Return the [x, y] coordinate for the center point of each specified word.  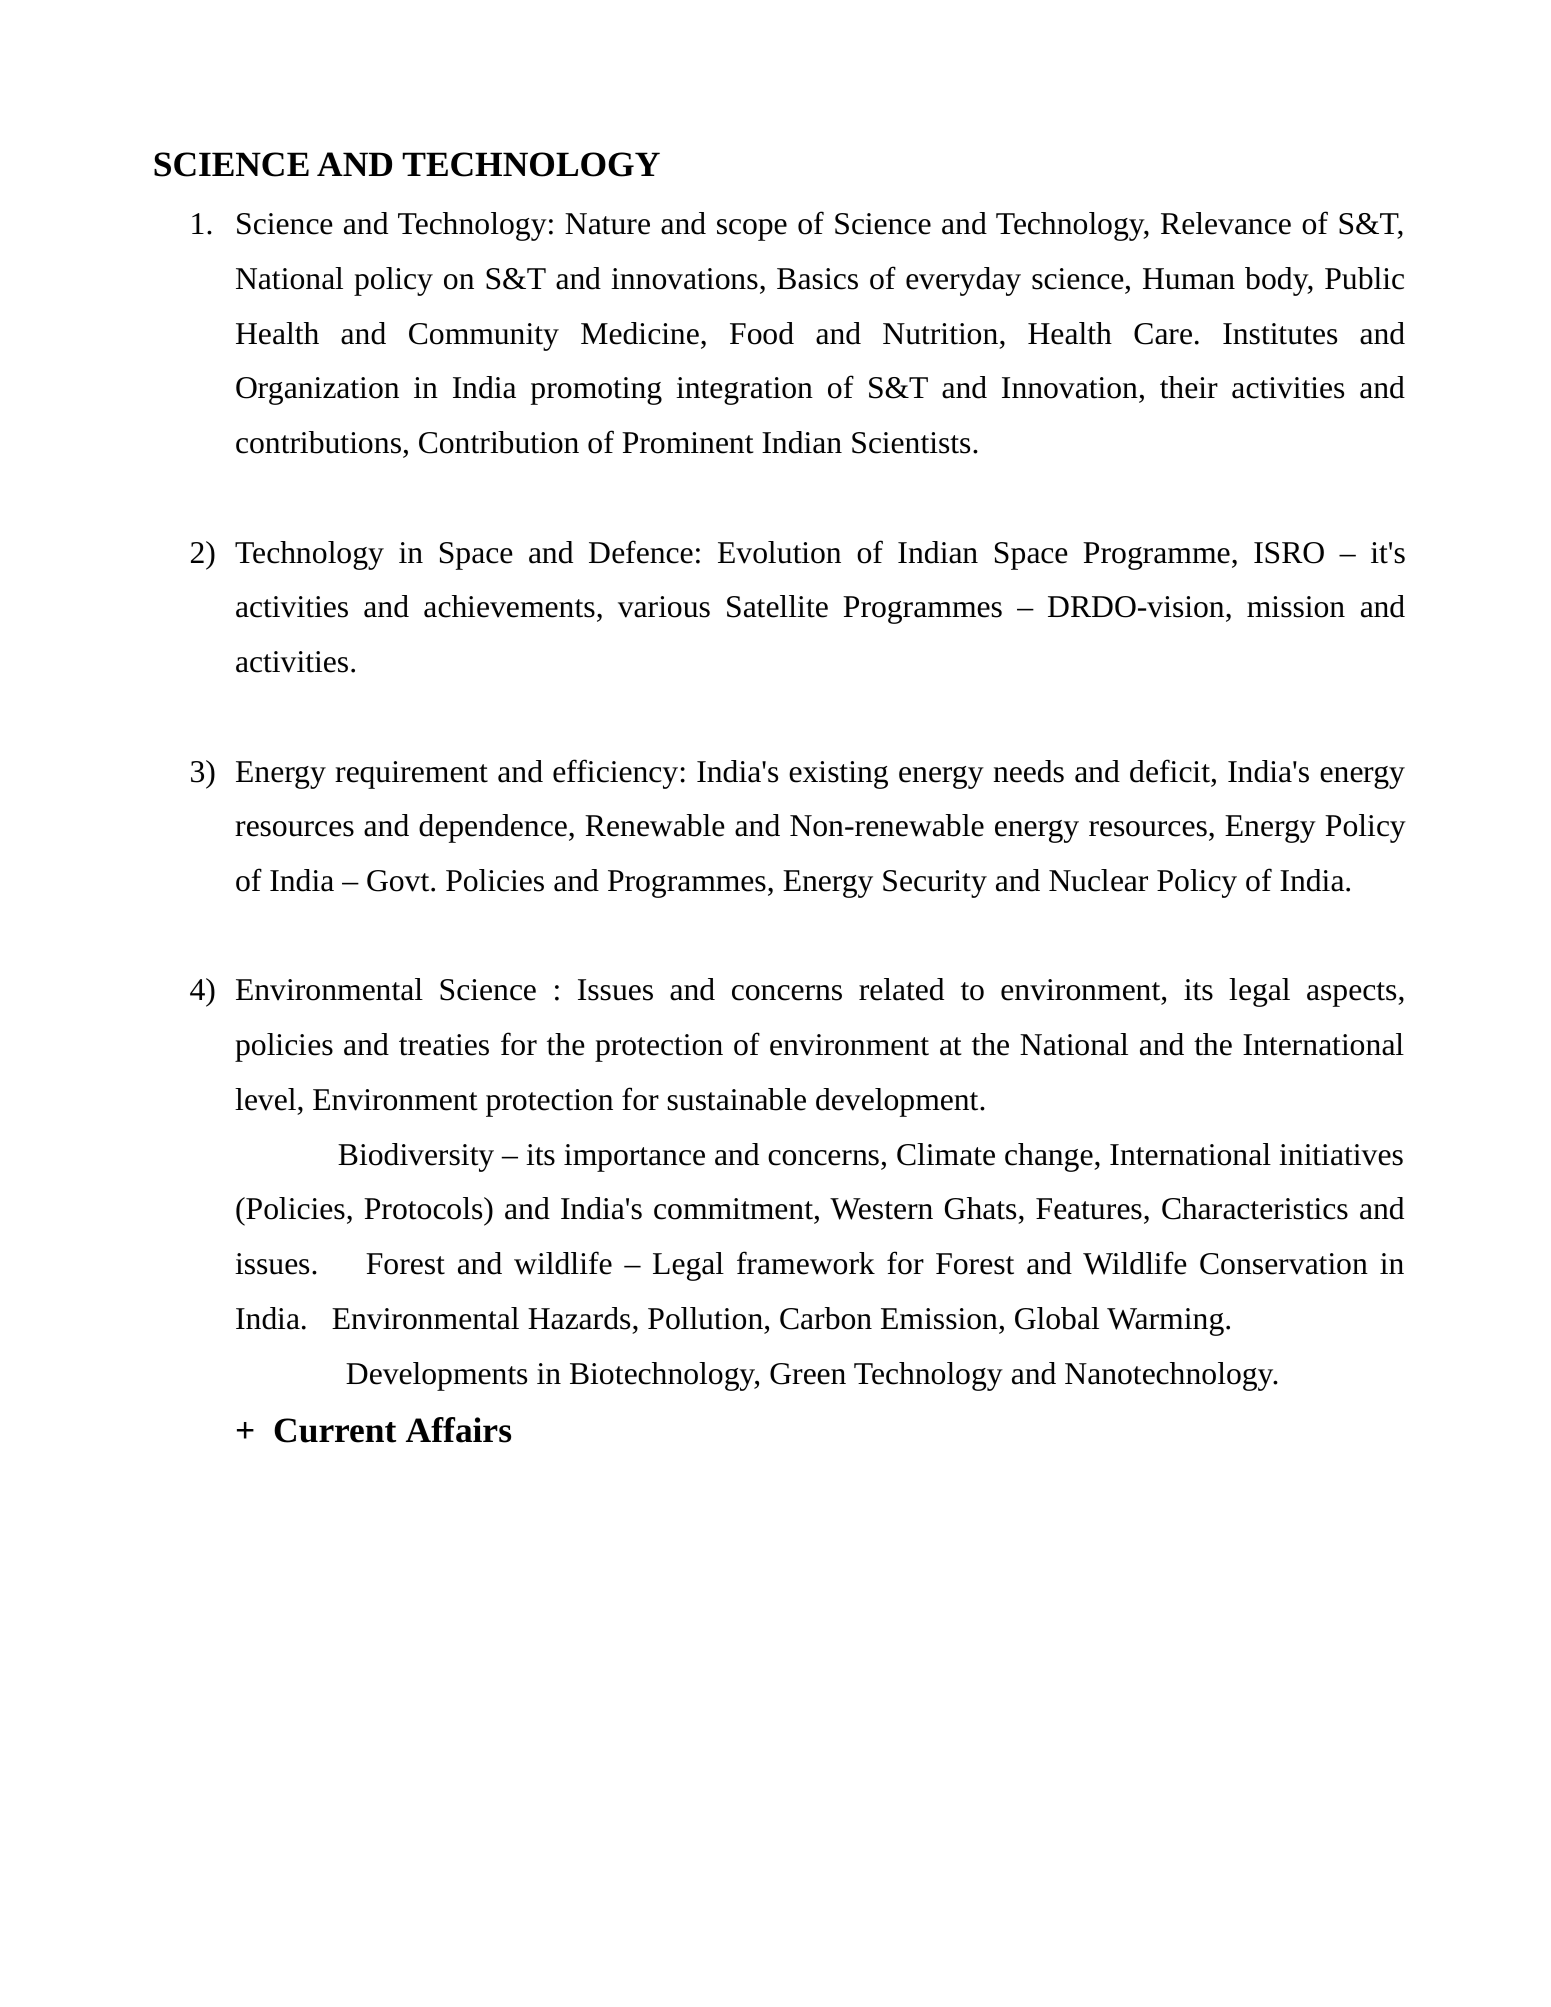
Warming [1165, 1322]
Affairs [458, 1430]
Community [484, 337]
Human [1189, 279]
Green [808, 1374]
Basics [817, 279]
